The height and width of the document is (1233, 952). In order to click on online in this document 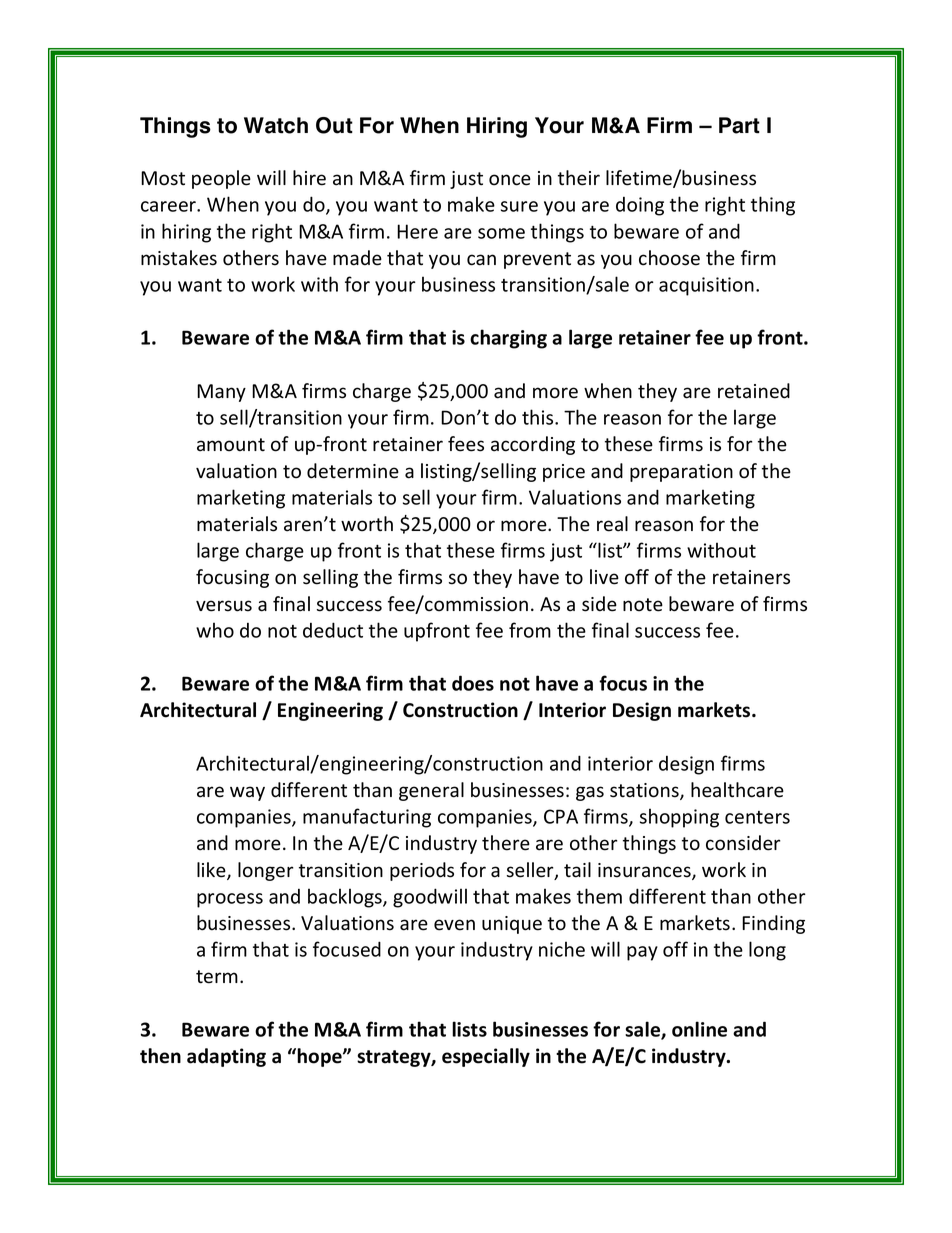, I will do `click(699, 1029)`.
